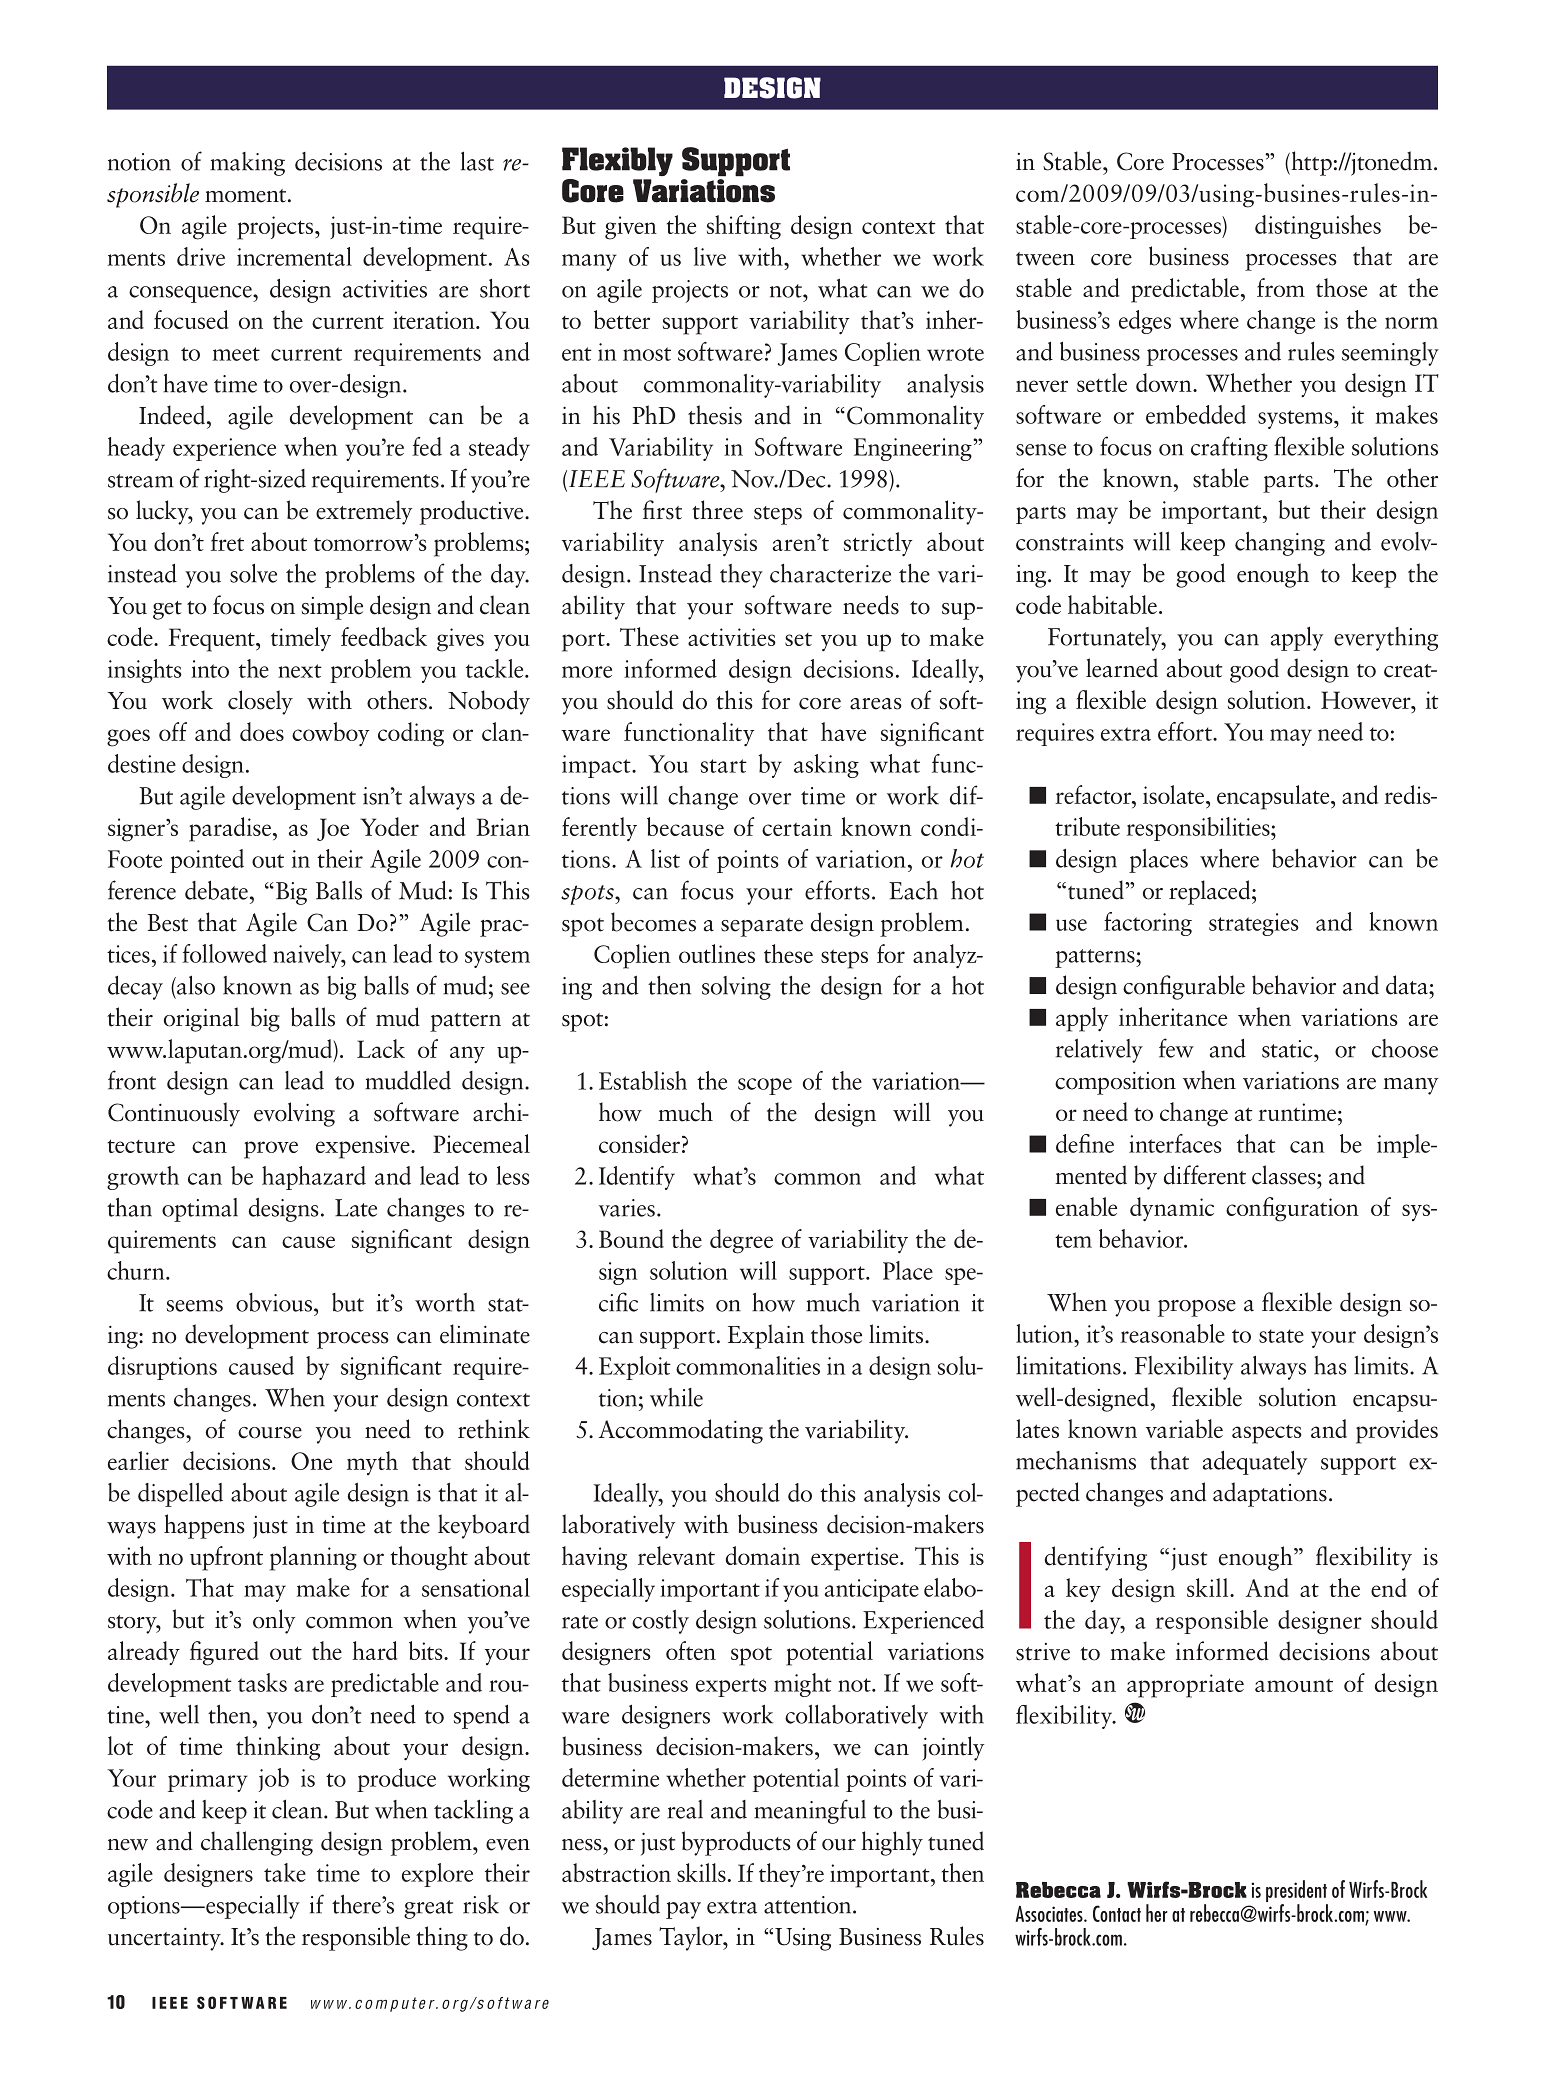 The height and width of the image is (2092, 1545). Describe the element at coordinates (1197, 1308) in the image. I see `propose` at that location.
